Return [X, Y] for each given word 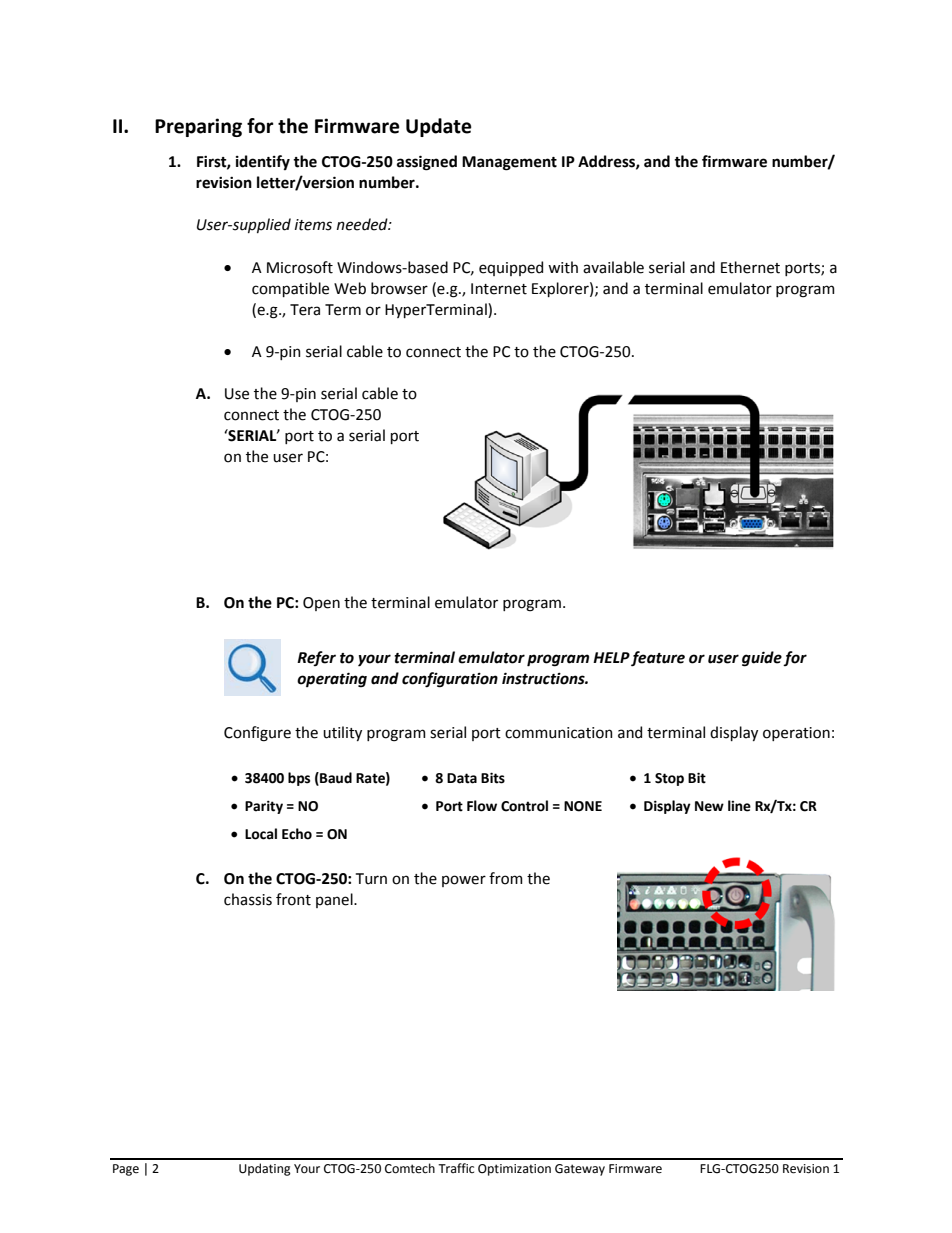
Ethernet [750, 267]
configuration [450, 680]
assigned [427, 163]
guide [762, 659]
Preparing [198, 127]
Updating [265, 1169]
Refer [316, 658]
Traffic [456, 1168]
